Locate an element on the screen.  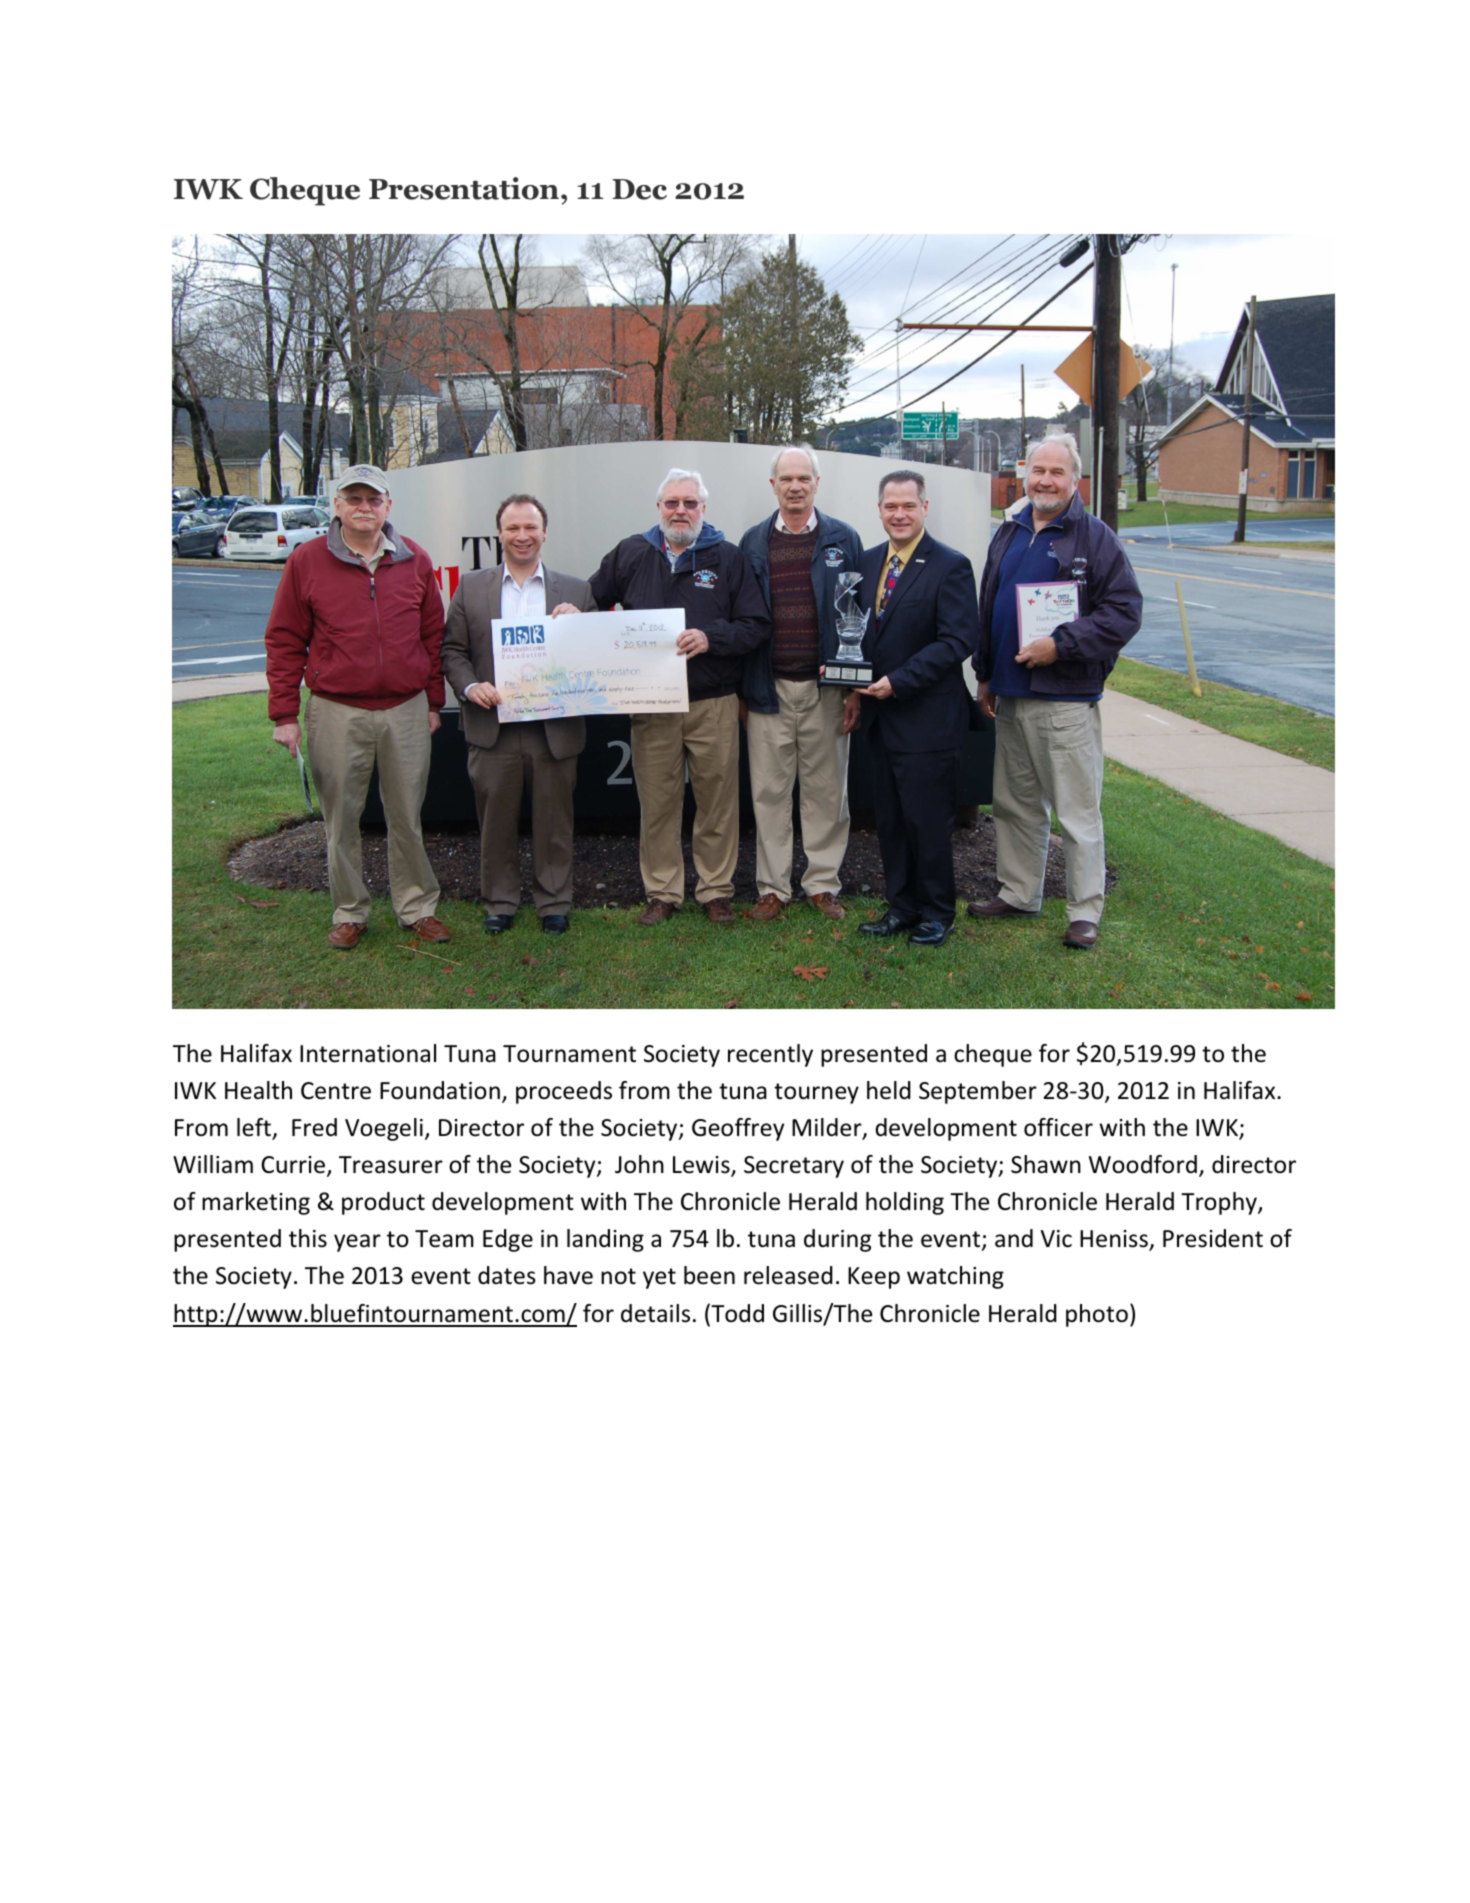
held is located at coordinates (889, 1090).
